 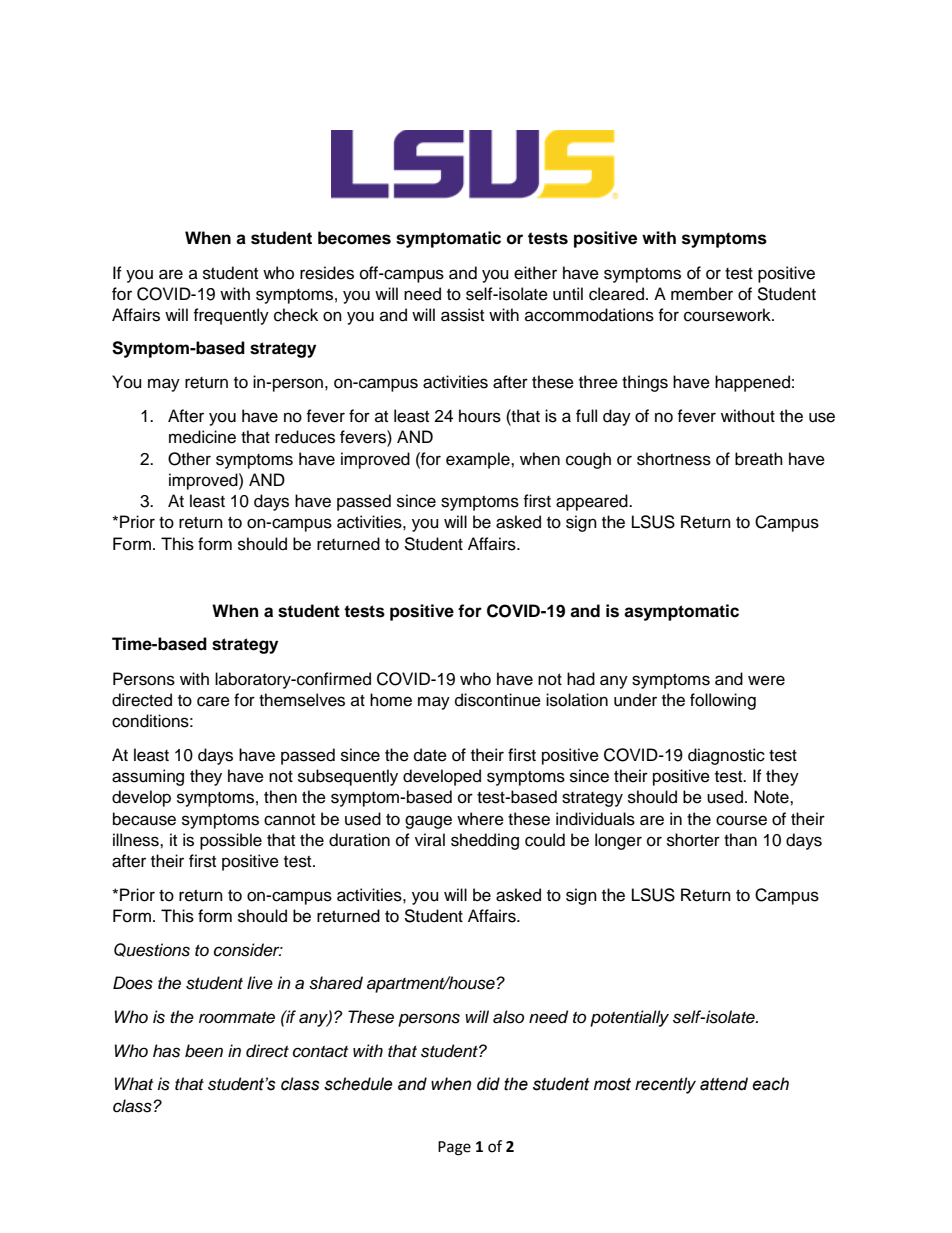 What do you see at coordinates (213, 701) in the screenshot?
I see `care` at bounding box center [213, 701].
